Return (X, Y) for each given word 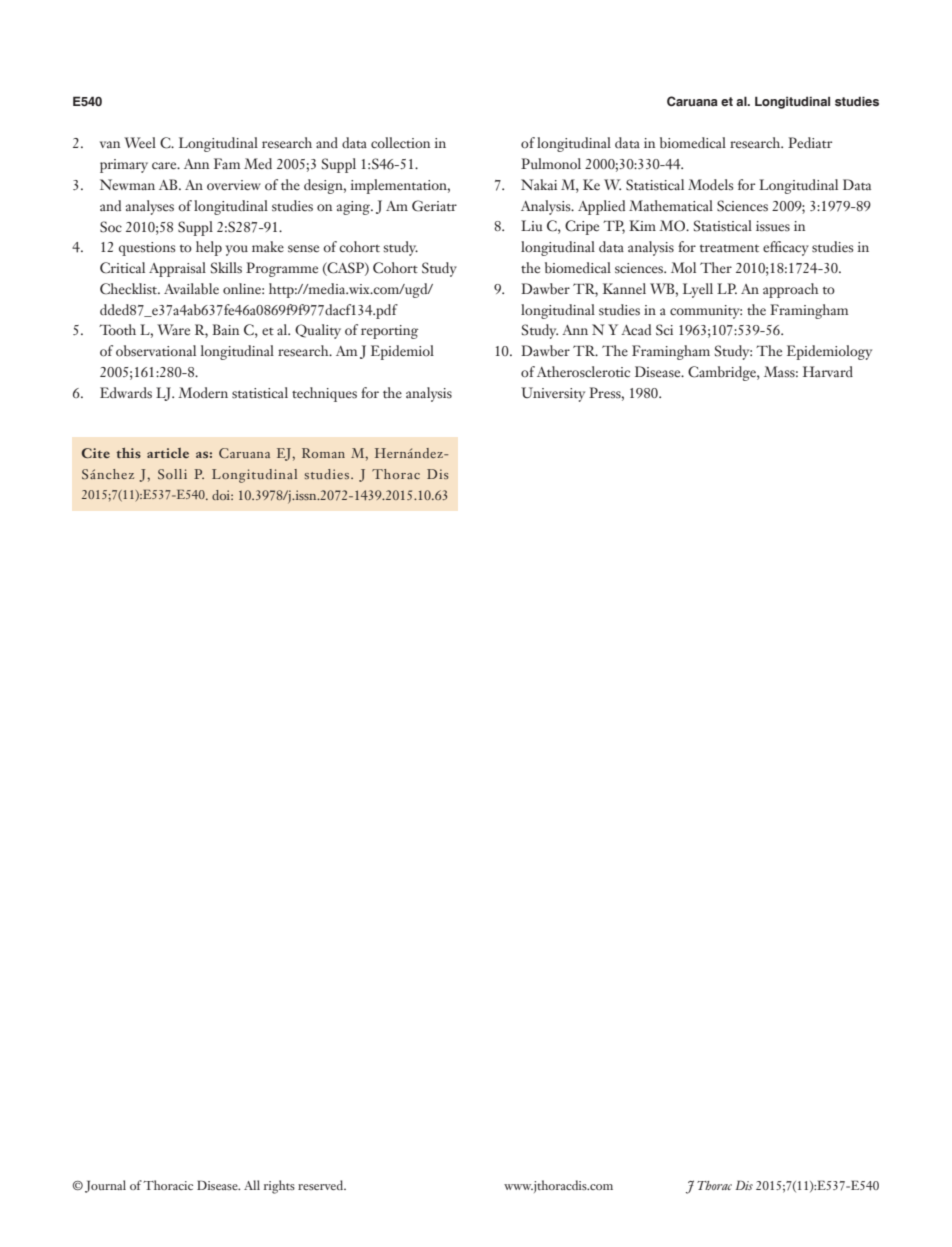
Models (710, 185)
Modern (203, 393)
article (168, 453)
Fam (227, 163)
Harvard (828, 371)
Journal (105, 1186)
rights (279, 1187)
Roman (323, 453)
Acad (636, 329)
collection (400, 142)
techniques (324, 394)
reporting (389, 332)
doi (222, 495)
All (252, 1185)
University (553, 394)
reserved (322, 1185)
